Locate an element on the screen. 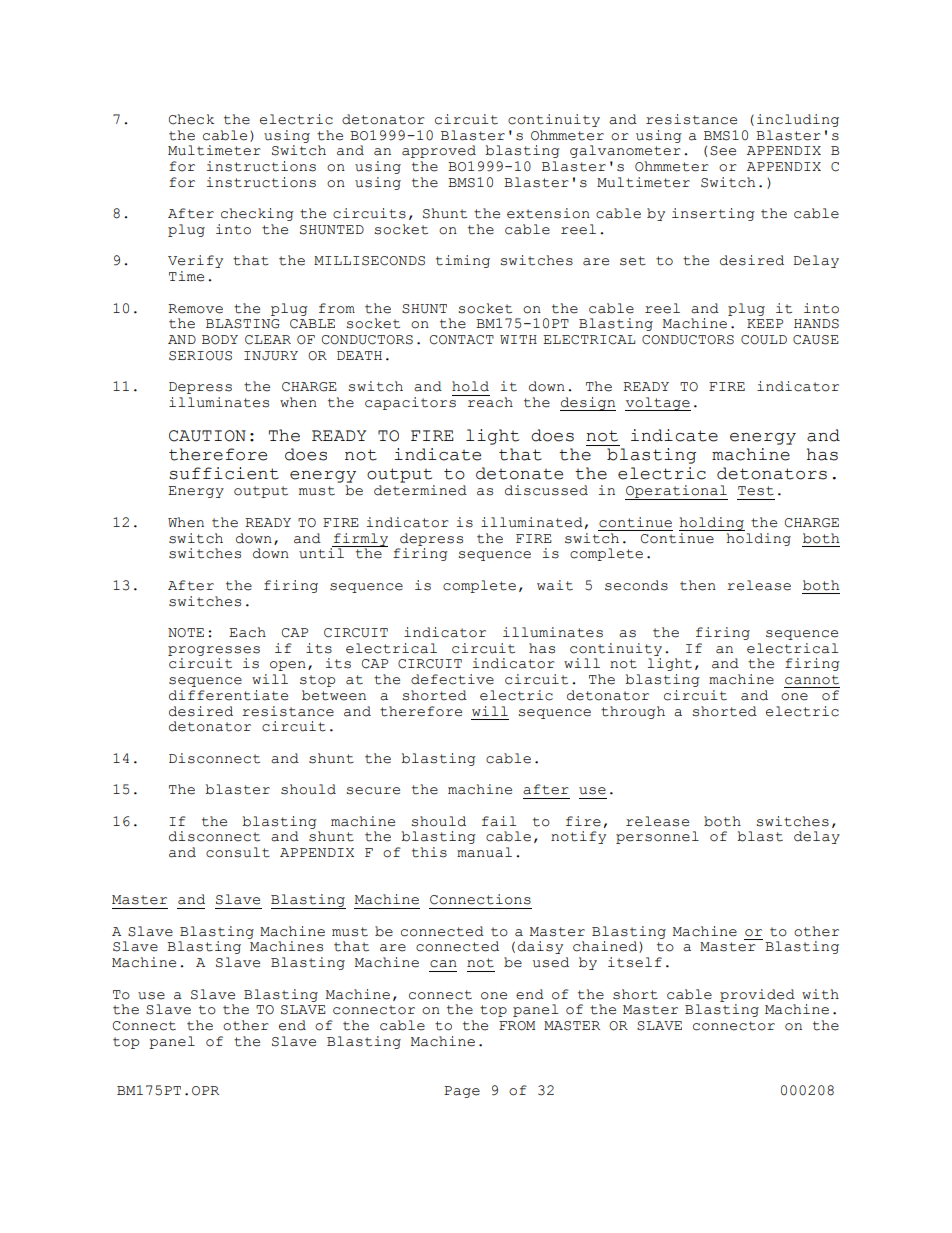 Image resolution: width=952 pixels, height=1233 pixels. personnel is located at coordinates (657, 837).
